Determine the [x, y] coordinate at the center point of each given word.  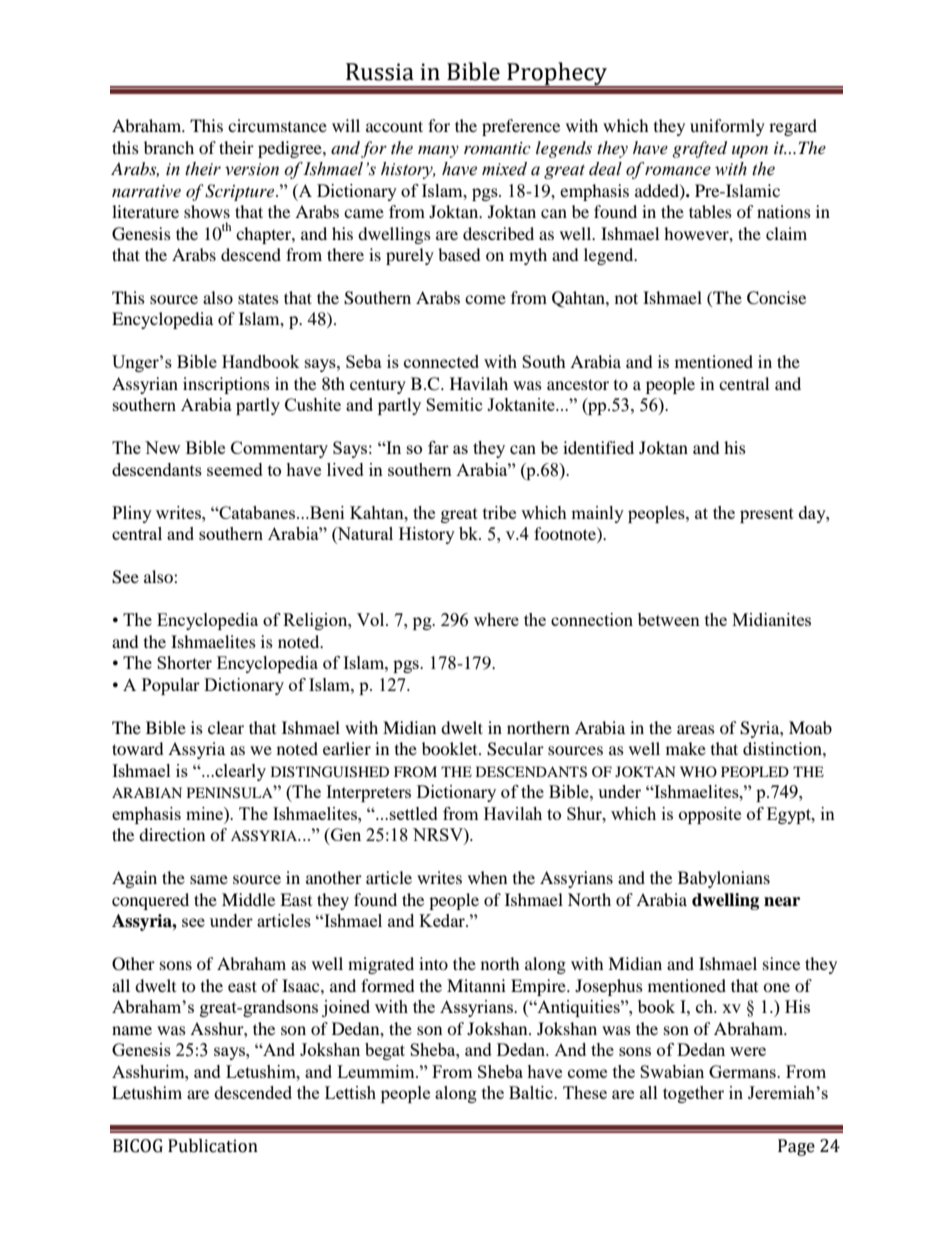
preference [521, 127]
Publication [213, 1146]
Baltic [532, 1092]
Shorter [184, 662]
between [669, 619]
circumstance [277, 125]
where [496, 619]
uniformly [727, 127]
